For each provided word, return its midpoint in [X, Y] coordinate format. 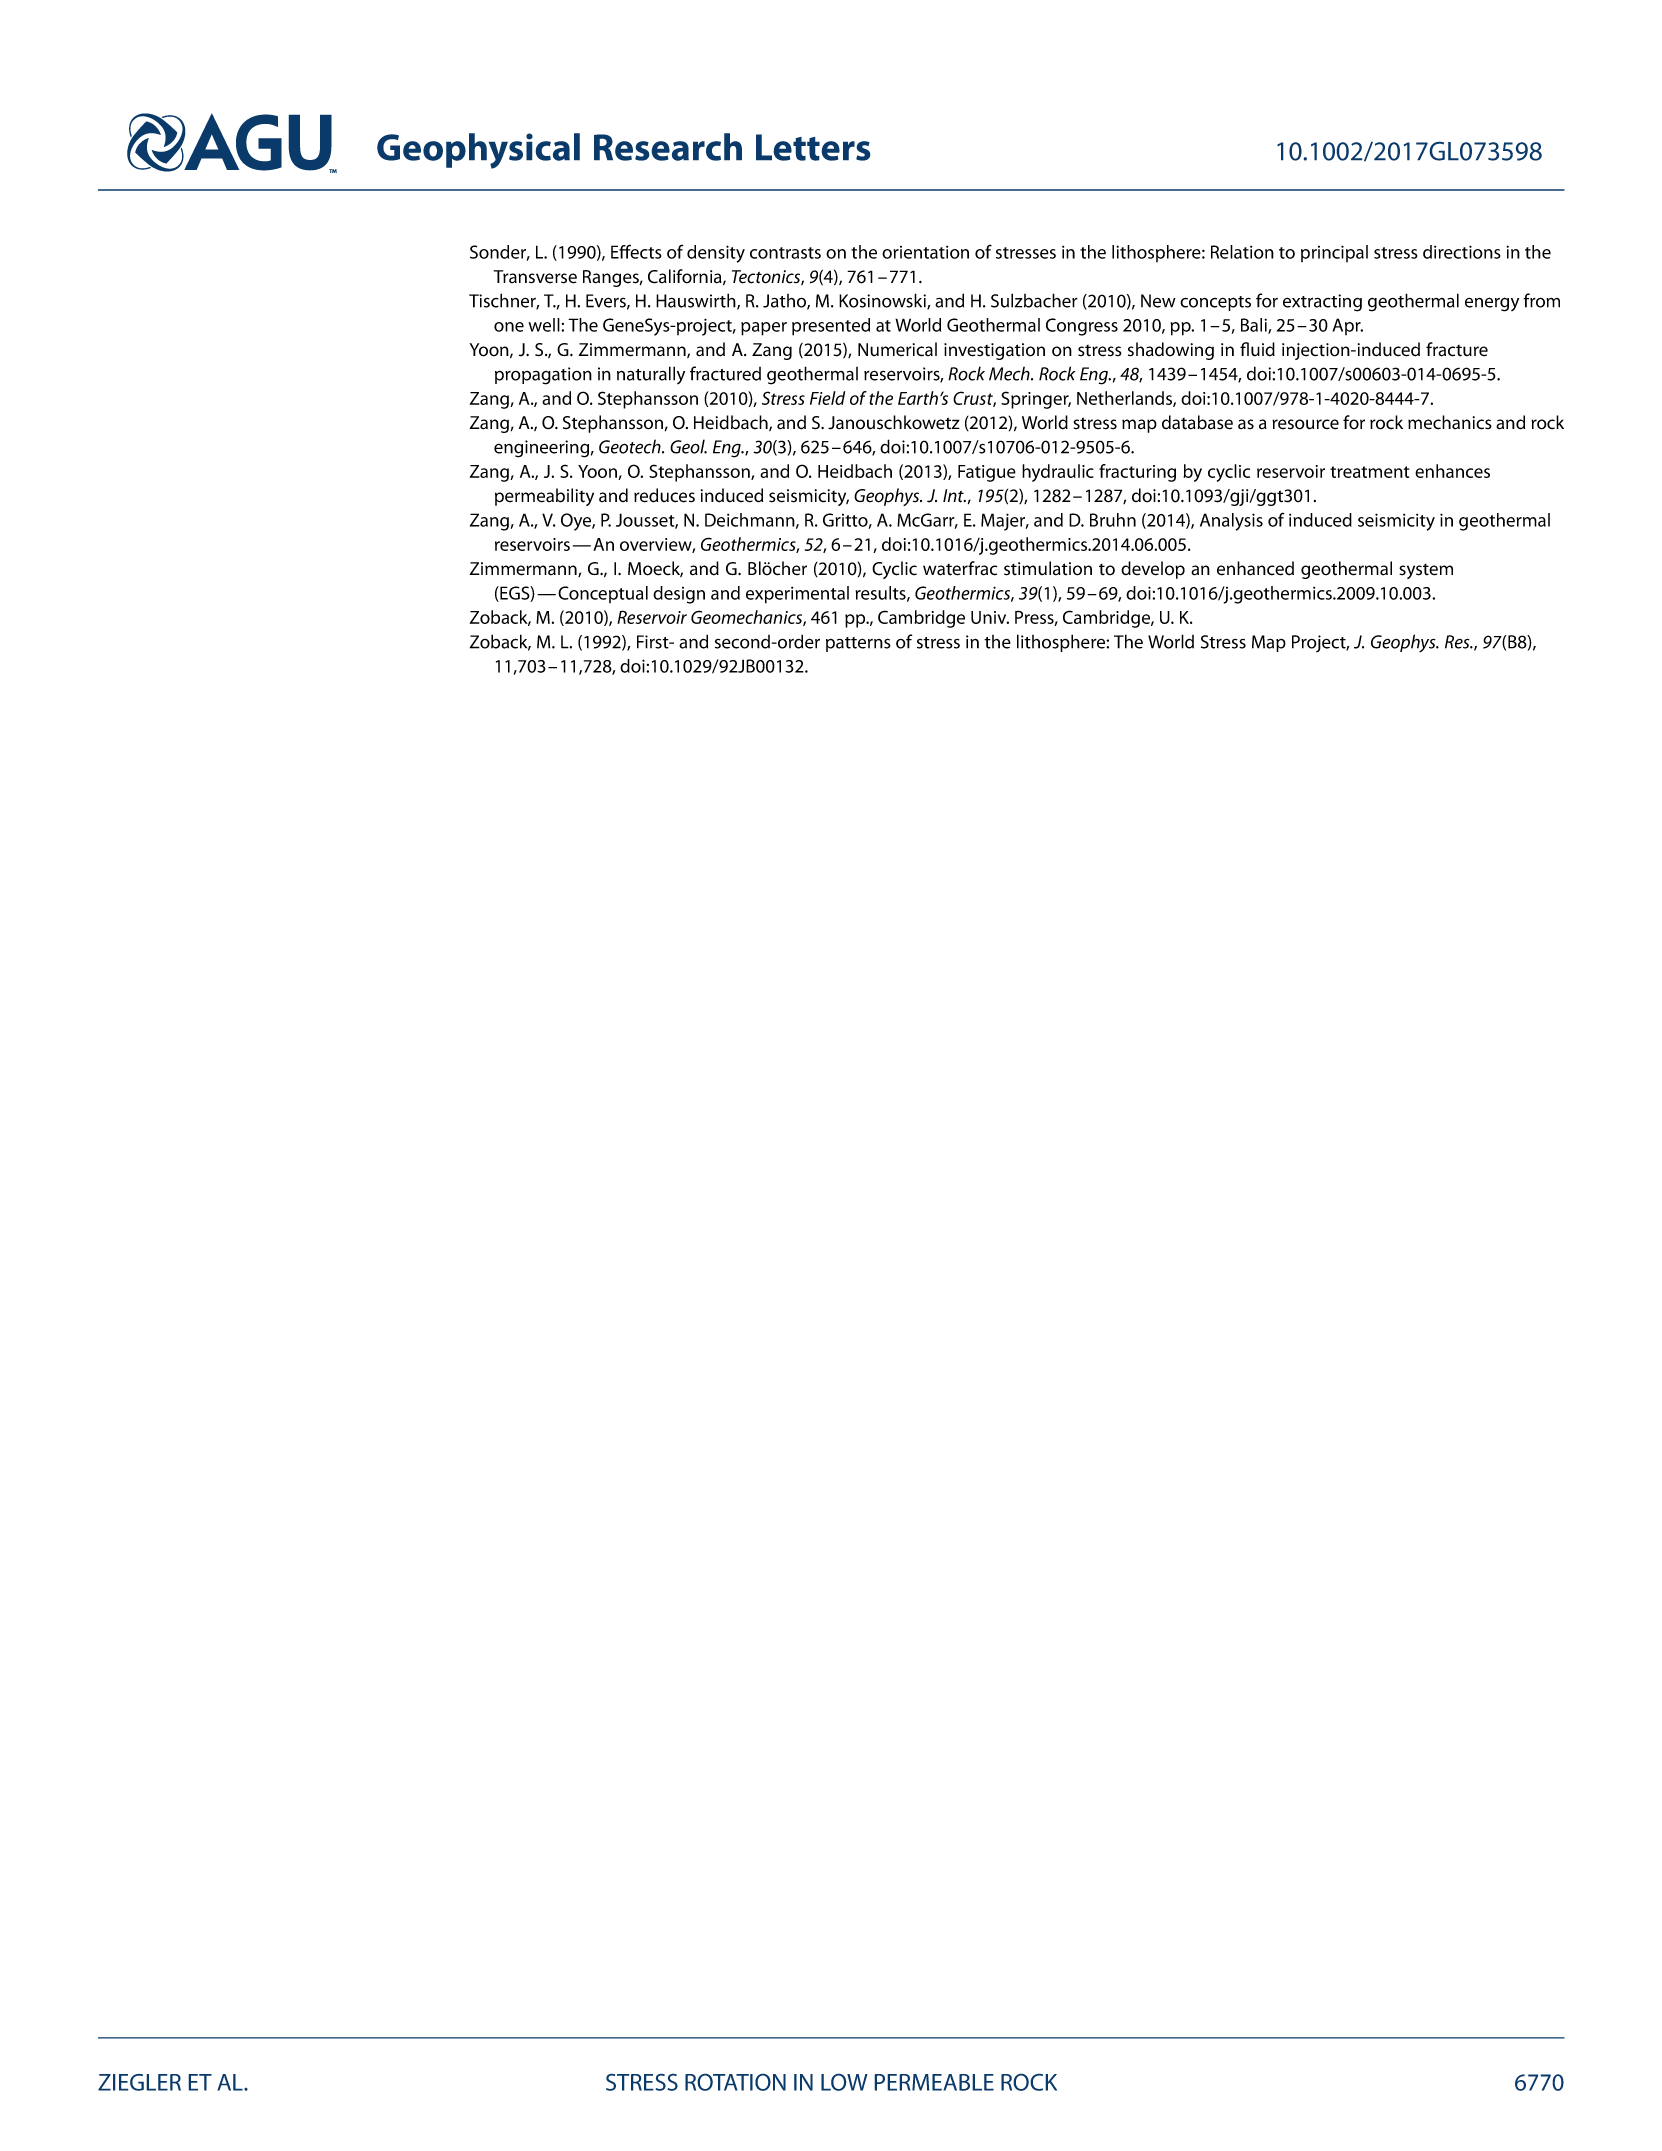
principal [1334, 253]
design [679, 595]
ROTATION [735, 2082]
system [1426, 571]
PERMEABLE [934, 2082]
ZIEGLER [139, 2082]
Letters [813, 147]
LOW [844, 2082]
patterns [858, 644]
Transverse [535, 277]
